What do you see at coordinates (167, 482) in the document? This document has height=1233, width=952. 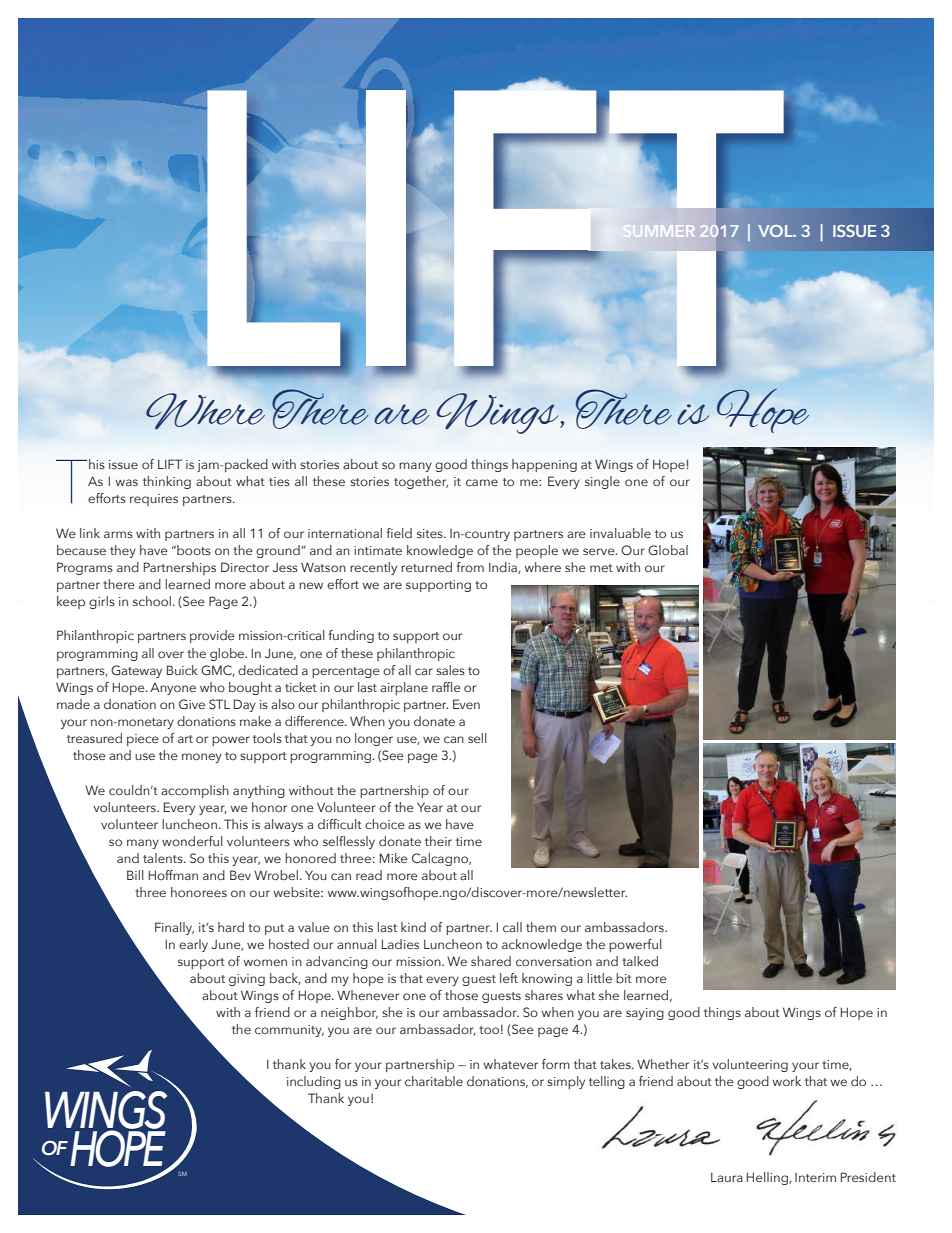 I see `thinking` at bounding box center [167, 482].
